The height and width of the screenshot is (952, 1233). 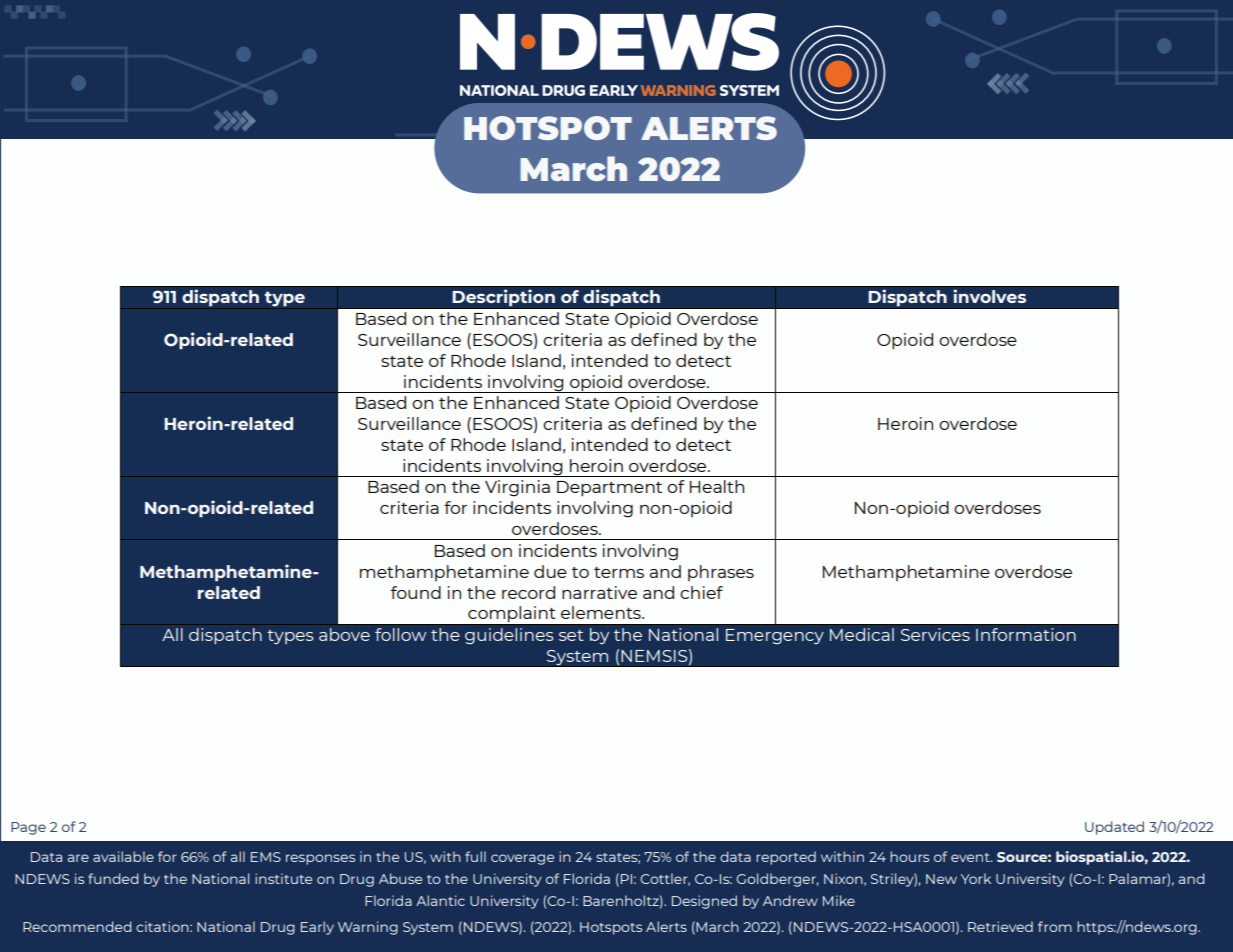 What do you see at coordinates (704, 902) in the screenshot?
I see `Designed` at bounding box center [704, 902].
